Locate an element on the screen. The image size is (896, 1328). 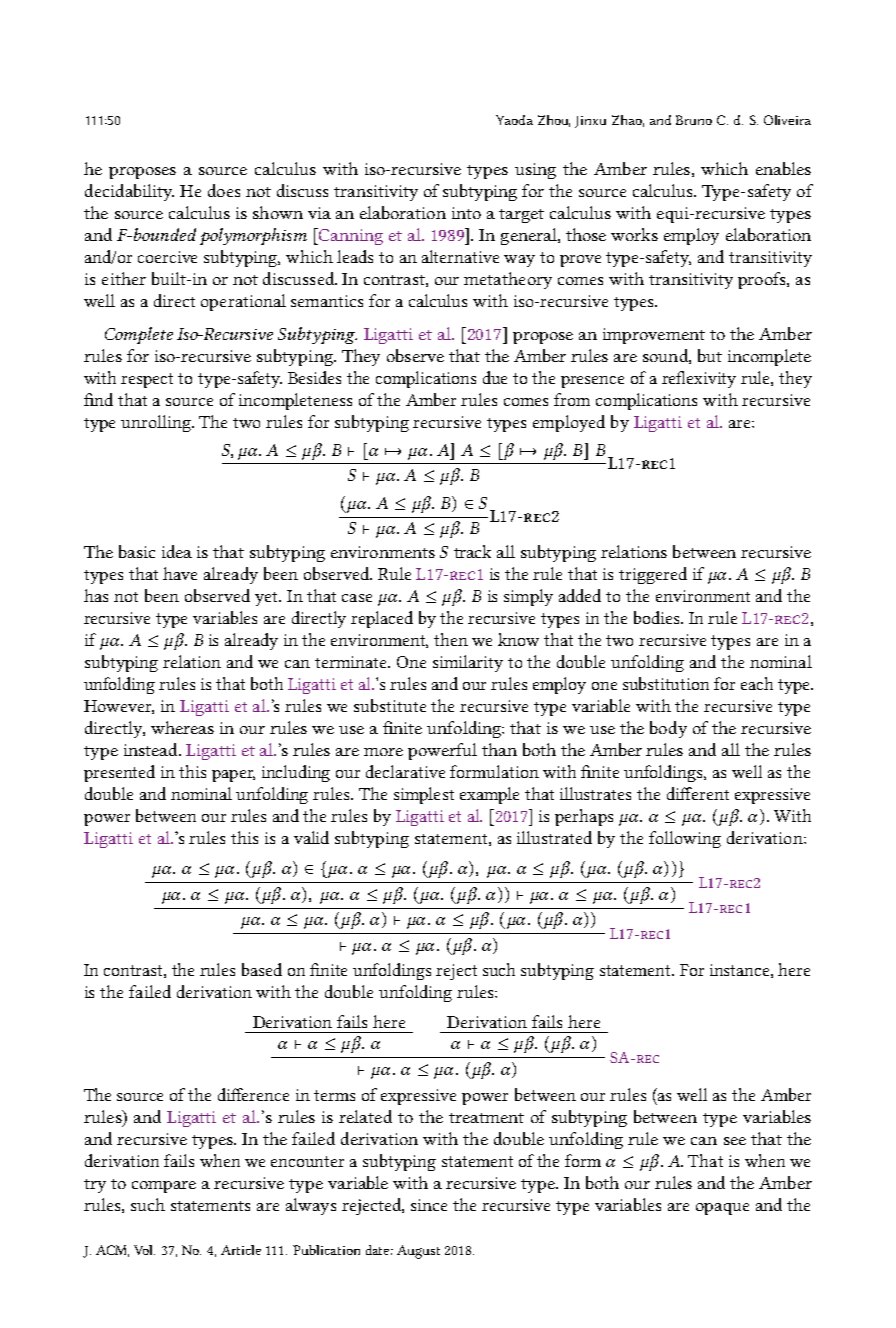
following is located at coordinates (685, 839).
